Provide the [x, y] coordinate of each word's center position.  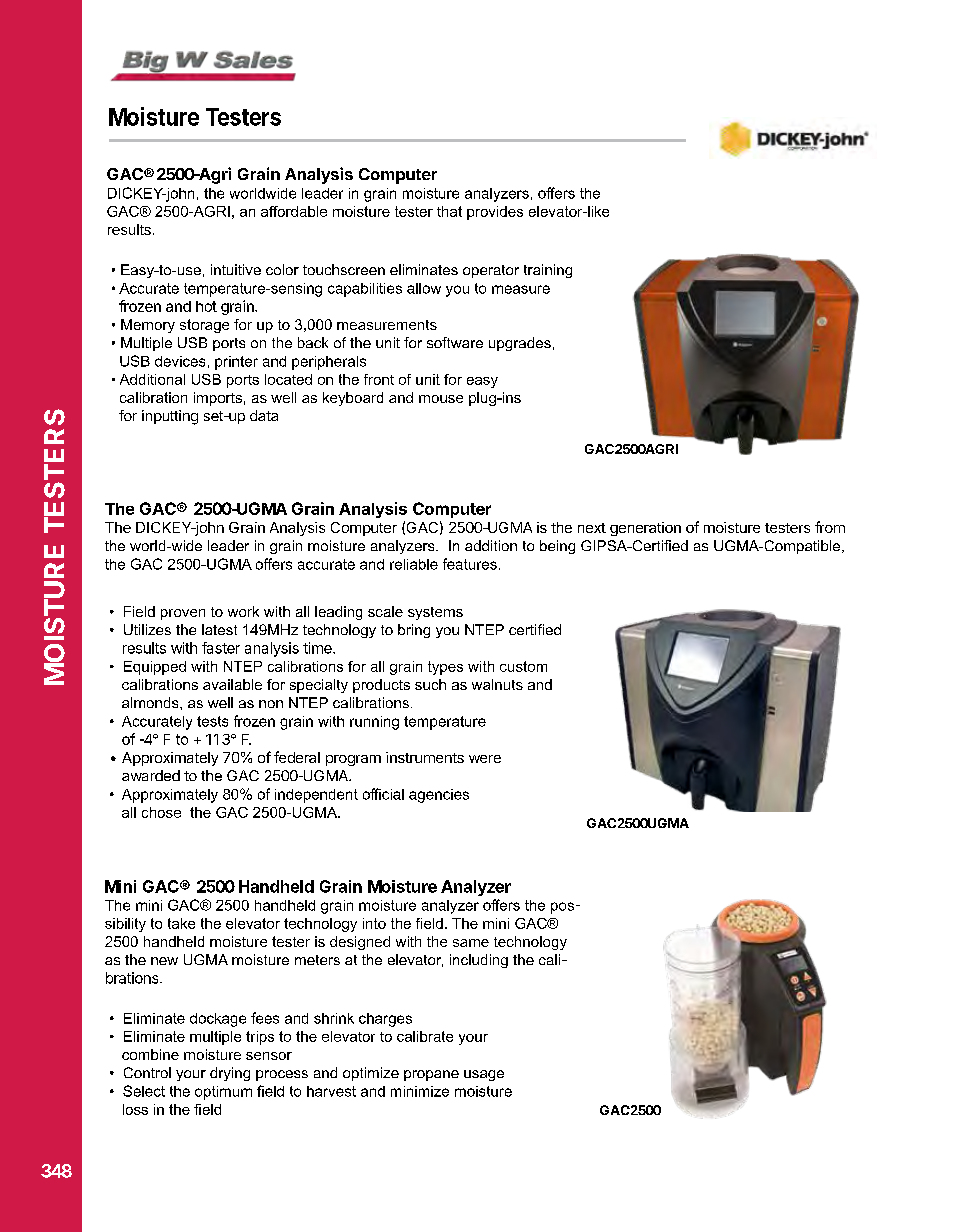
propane [431, 1075]
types [445, 668]
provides [495, 213]
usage [484, 1075]
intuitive [236, 269]
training [548, 271]
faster [221, 648]
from [830, 527]
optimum [223, 1093]
